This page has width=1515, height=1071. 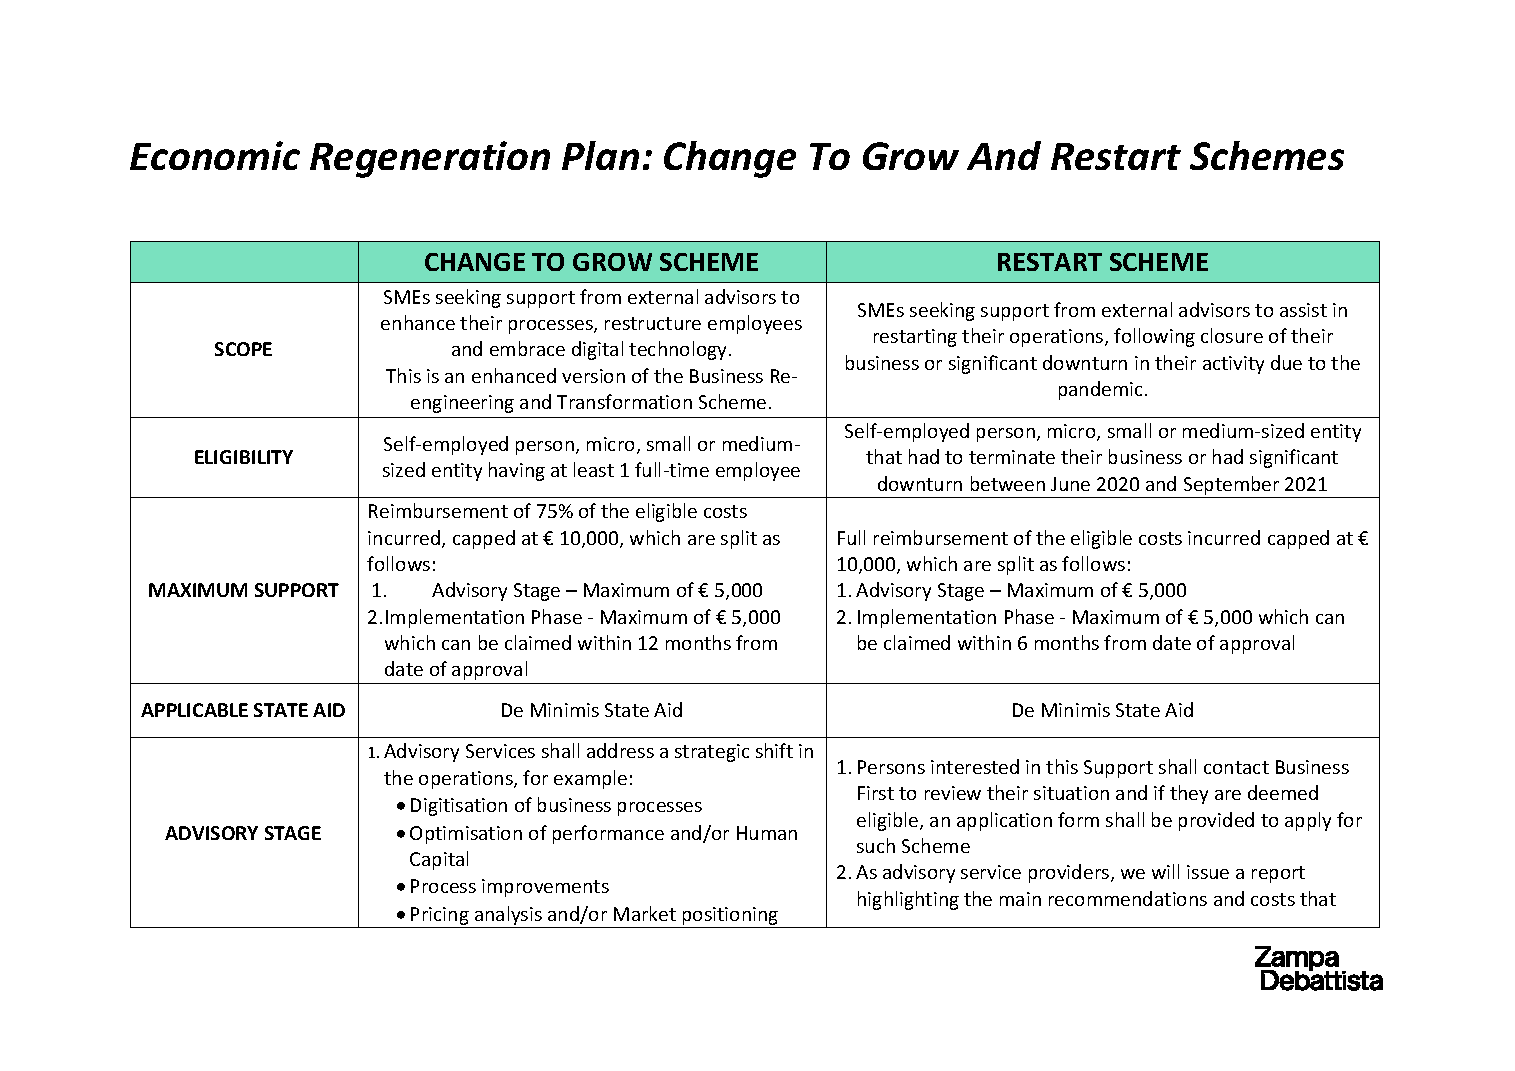 I want to click on strategic, so click(x=712, y=753).
